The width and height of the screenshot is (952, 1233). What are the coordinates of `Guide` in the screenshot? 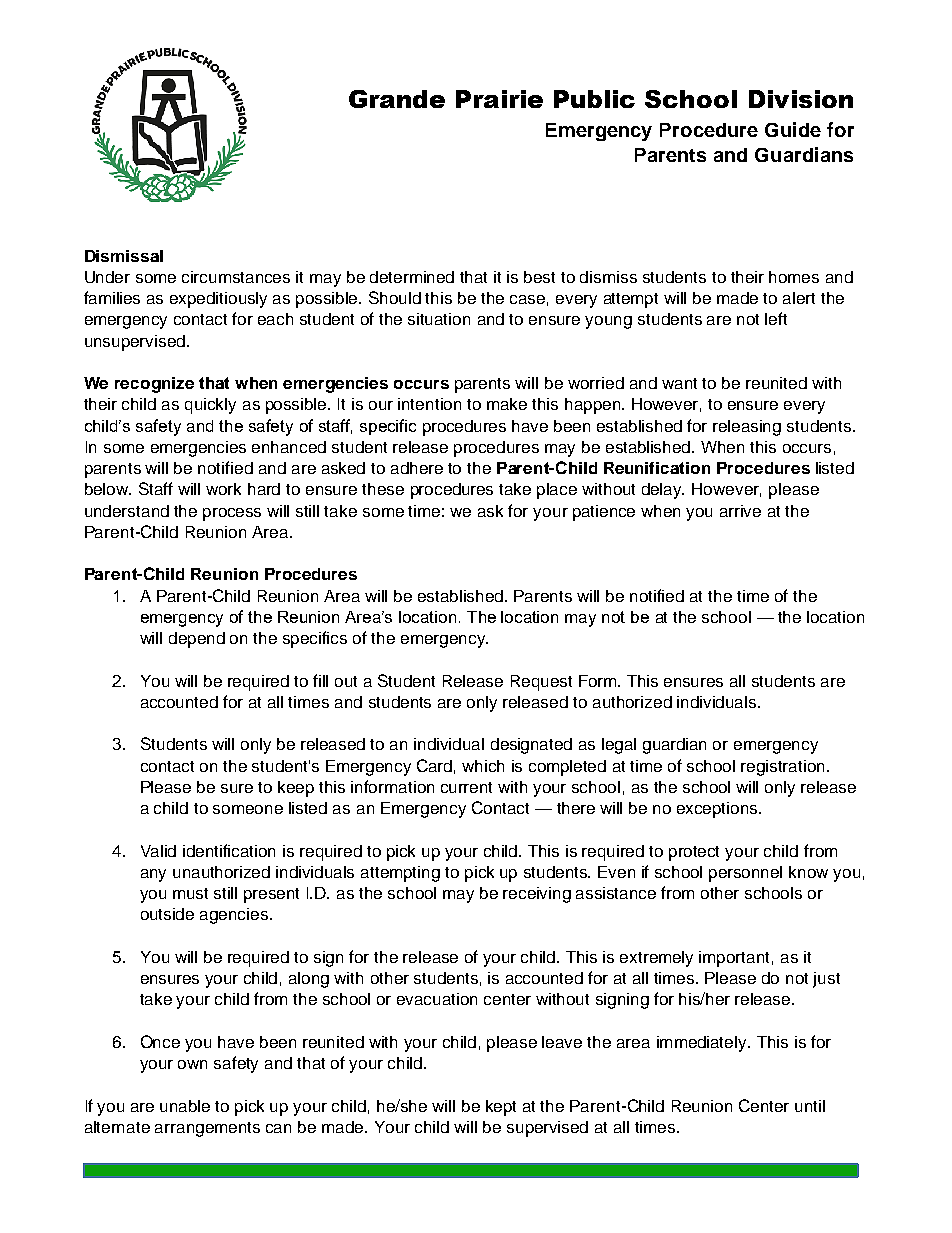 It's located at (793, 129).
